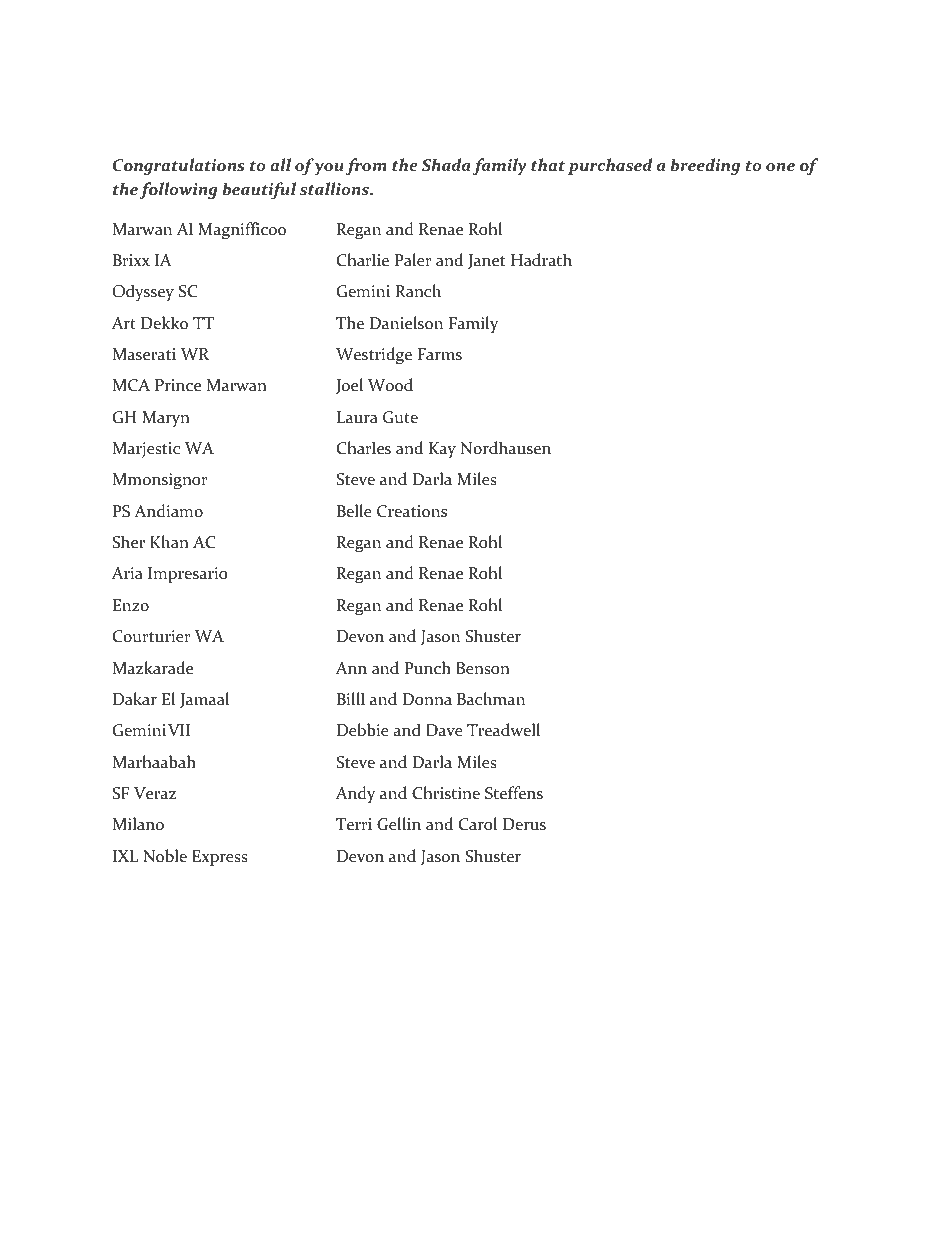 This screenshot has width=952, height=1233. I want to click on from, so click(366, 166).
